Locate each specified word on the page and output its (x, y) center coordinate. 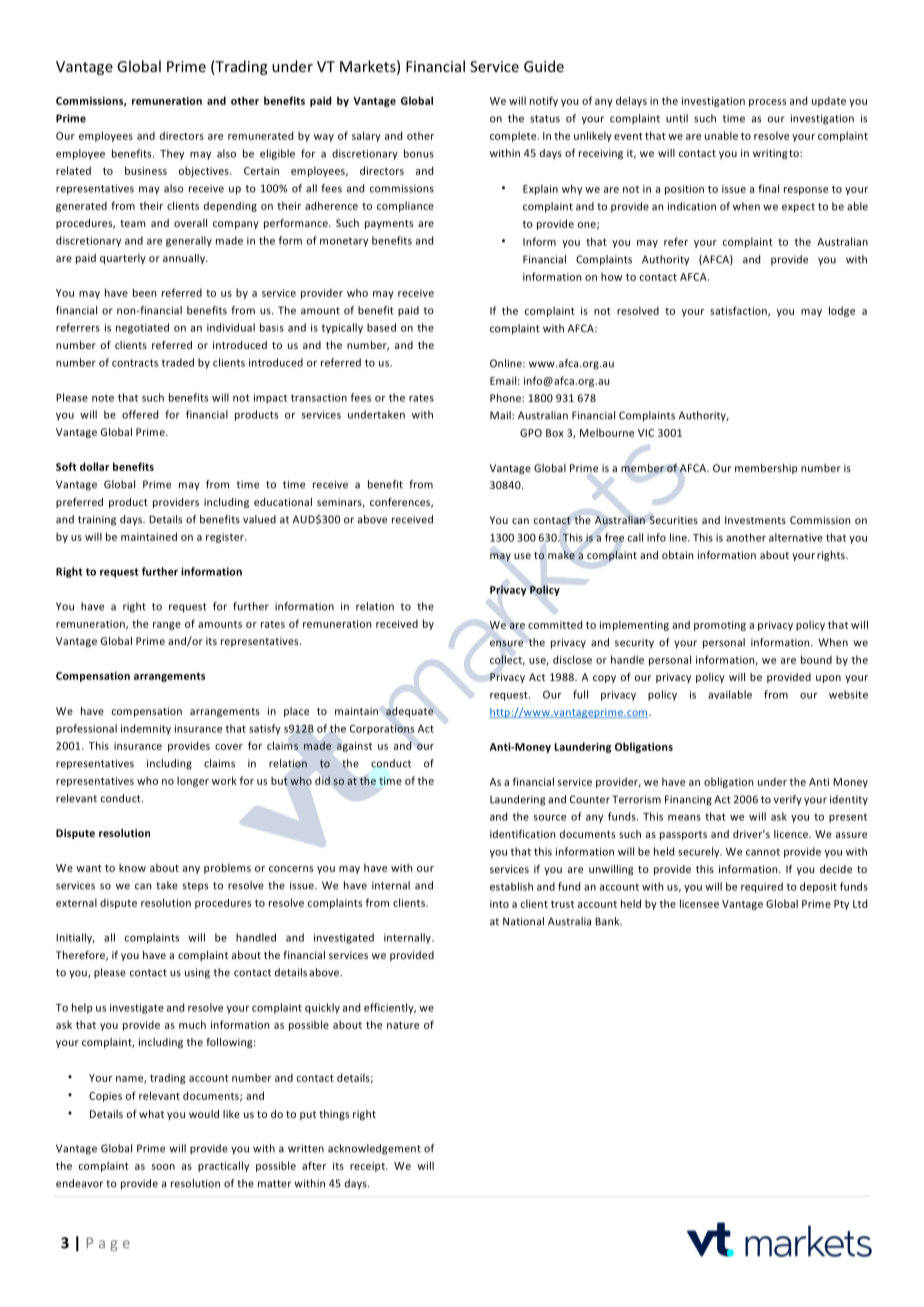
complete (514, 136)
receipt (368, 1167)
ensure (506, 643)
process (767, 103)
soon (163, 1167)
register (226, 538)
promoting (720, 626)
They (172, 154)
